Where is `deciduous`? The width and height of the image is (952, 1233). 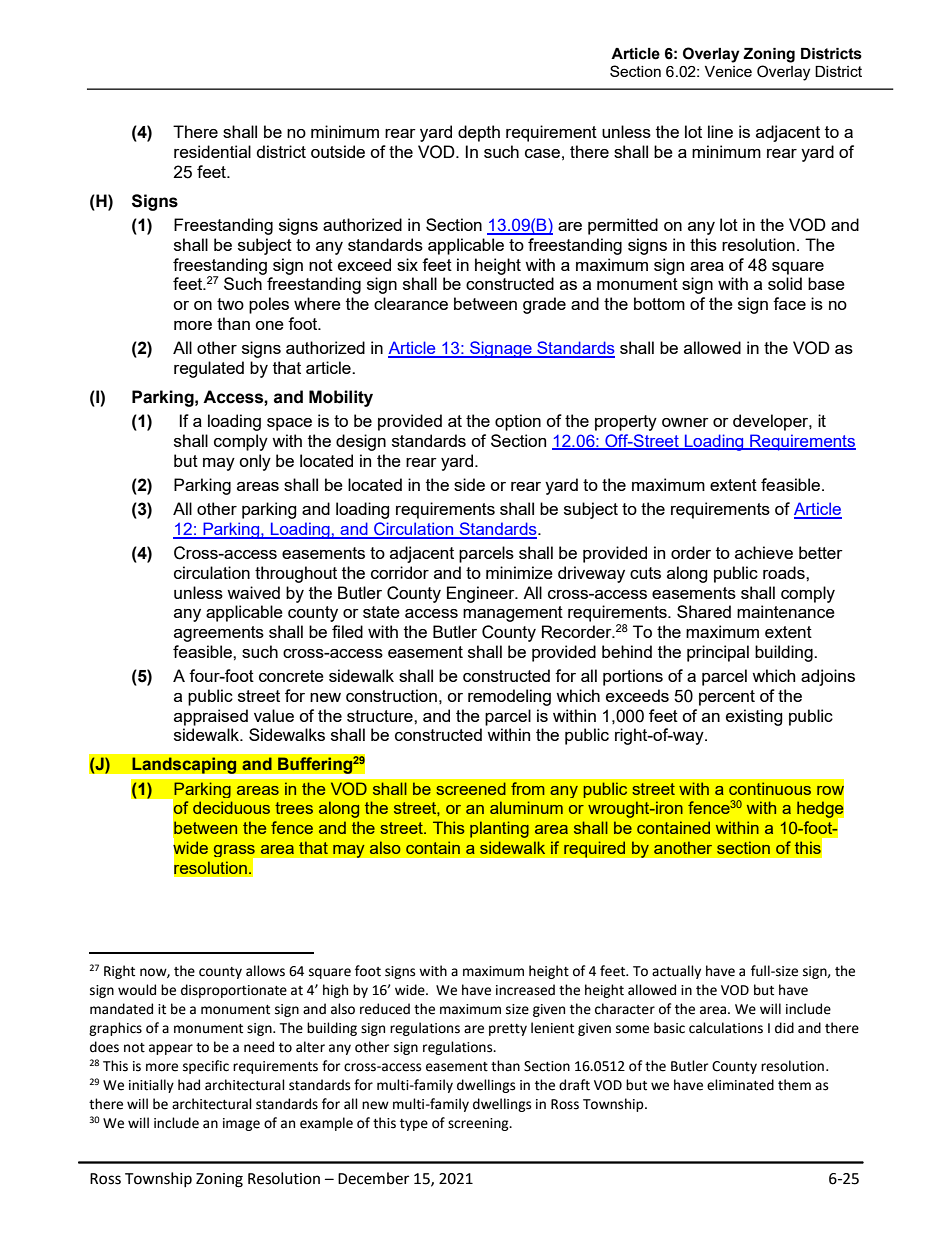
deciduous is located at coordinates (231, 807).
